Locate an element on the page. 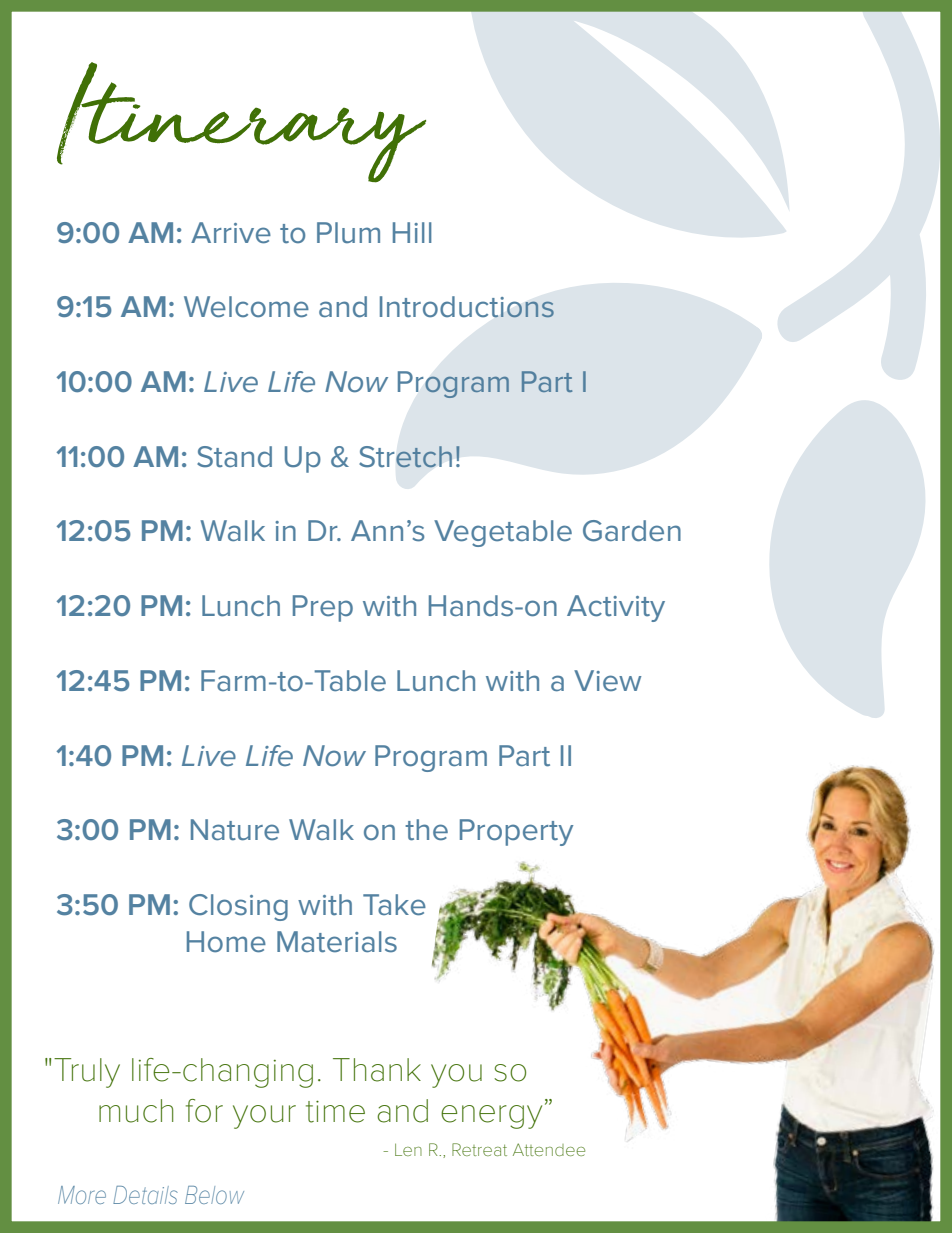  Stand is located at coordinates (234, 457).
